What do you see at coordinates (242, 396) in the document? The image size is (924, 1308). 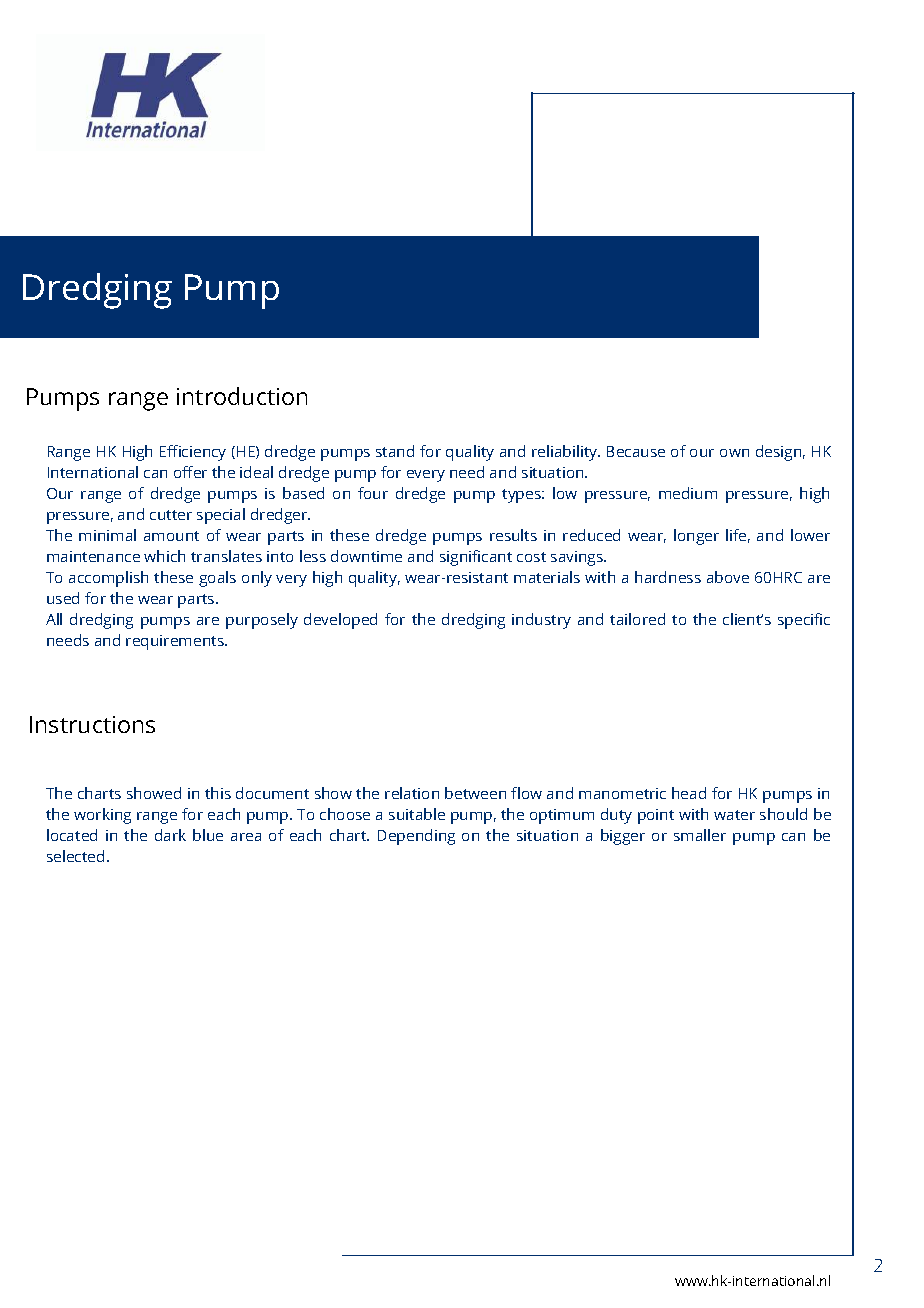 I see `introduction` at bounding box center [242, 396].
